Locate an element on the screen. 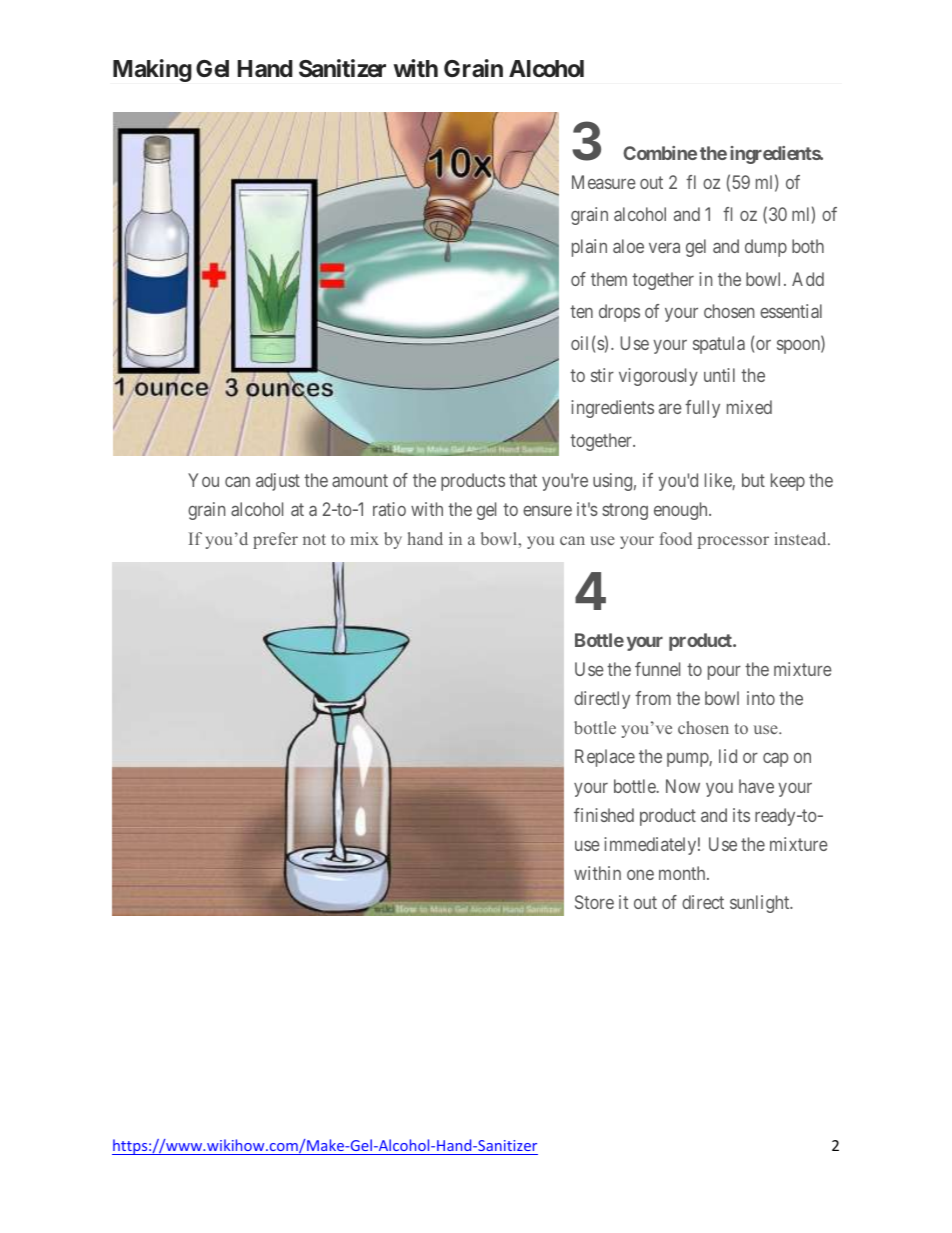  dump is located at coordinates (766, 248).
